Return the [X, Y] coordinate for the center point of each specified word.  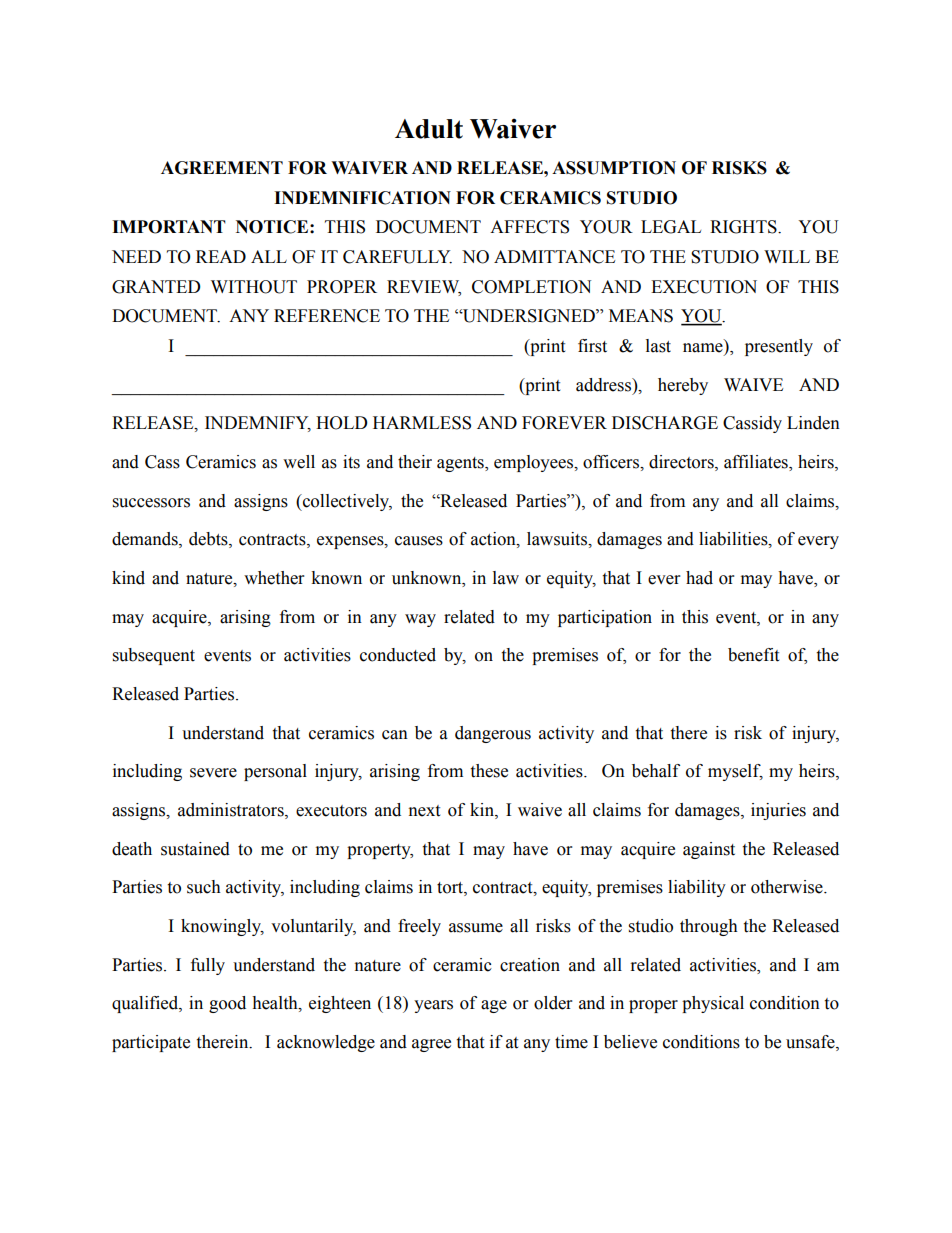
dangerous [493, 734]
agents [461, 464]
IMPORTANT [169, 227]
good [227, 1004]
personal [275, 772]
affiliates [757, 463]
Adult [429, 129]
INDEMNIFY [258, 424]
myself [735, 772]
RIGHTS [744, 227]
